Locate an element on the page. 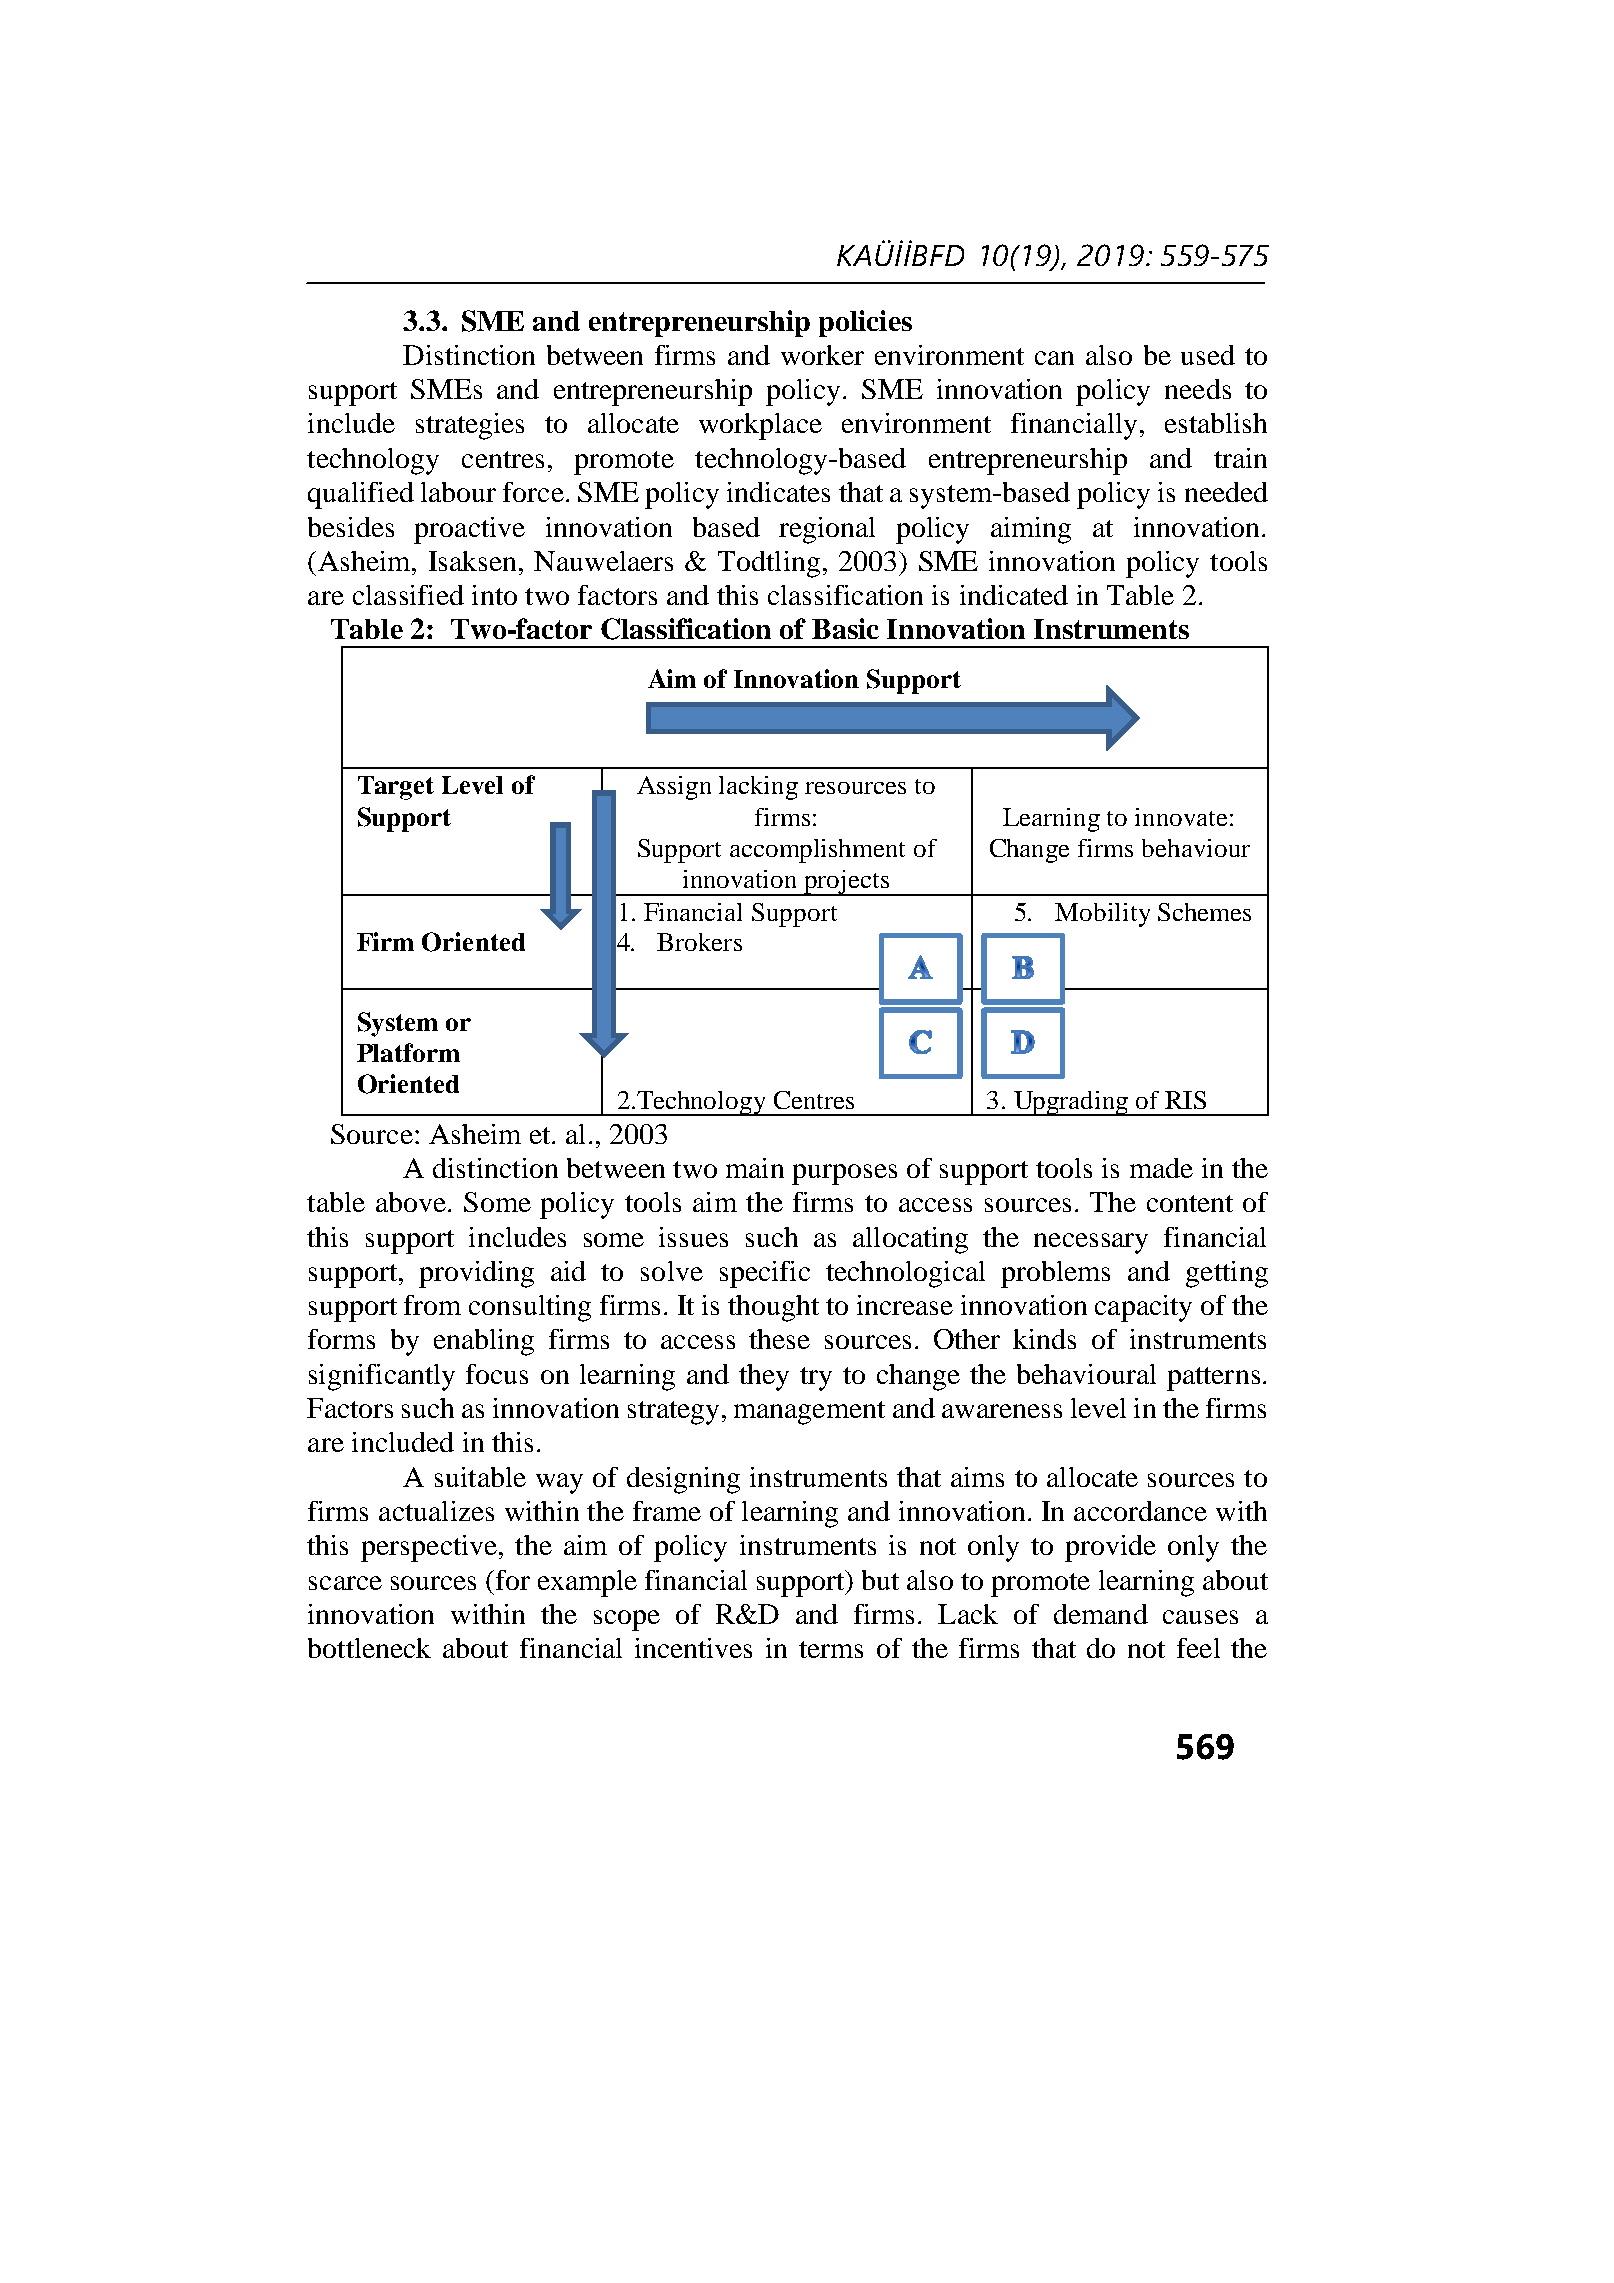  worker is located at coordinates (822, 355).
